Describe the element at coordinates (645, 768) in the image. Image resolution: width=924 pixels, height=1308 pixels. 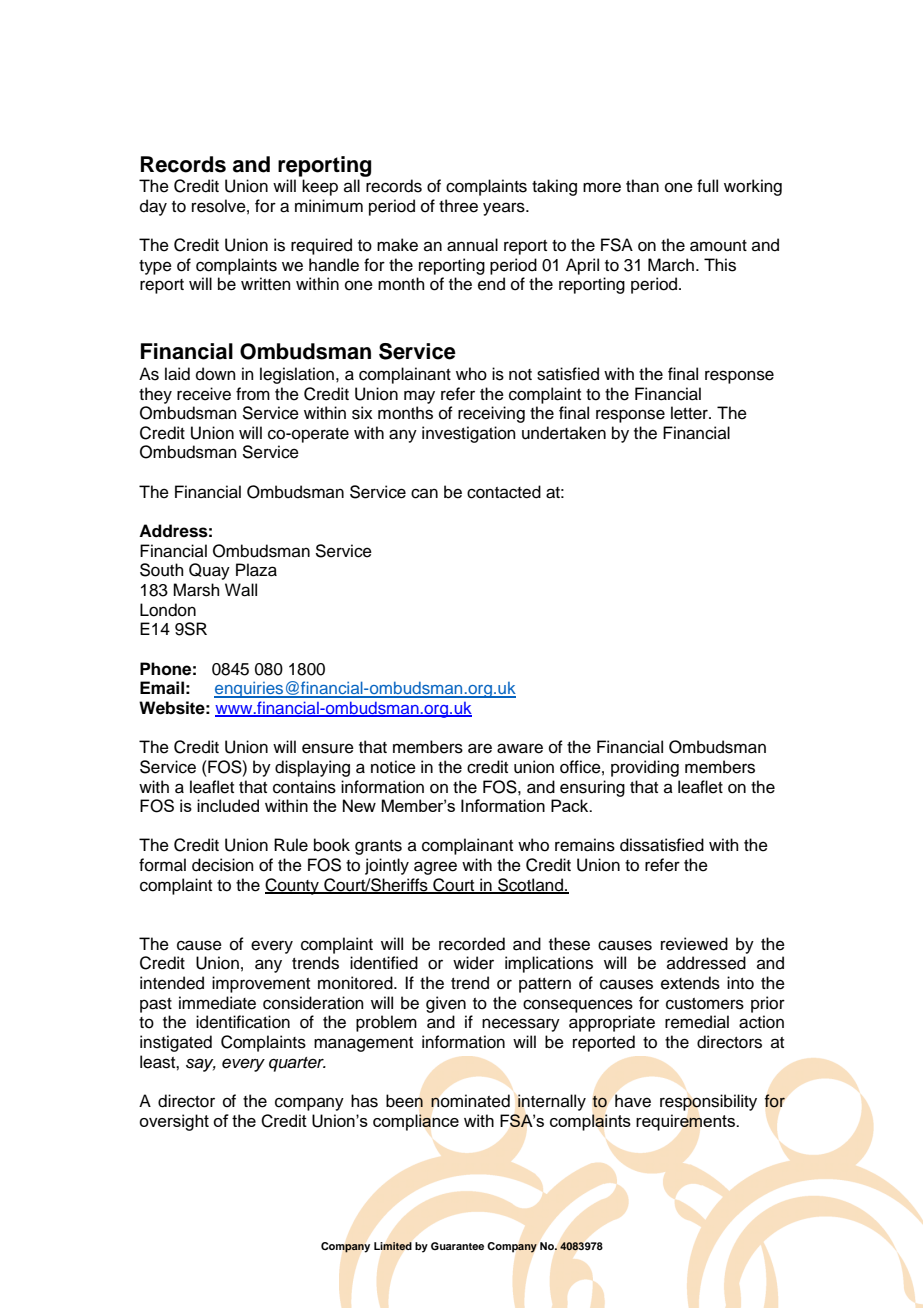
I see `providing` at that location.
